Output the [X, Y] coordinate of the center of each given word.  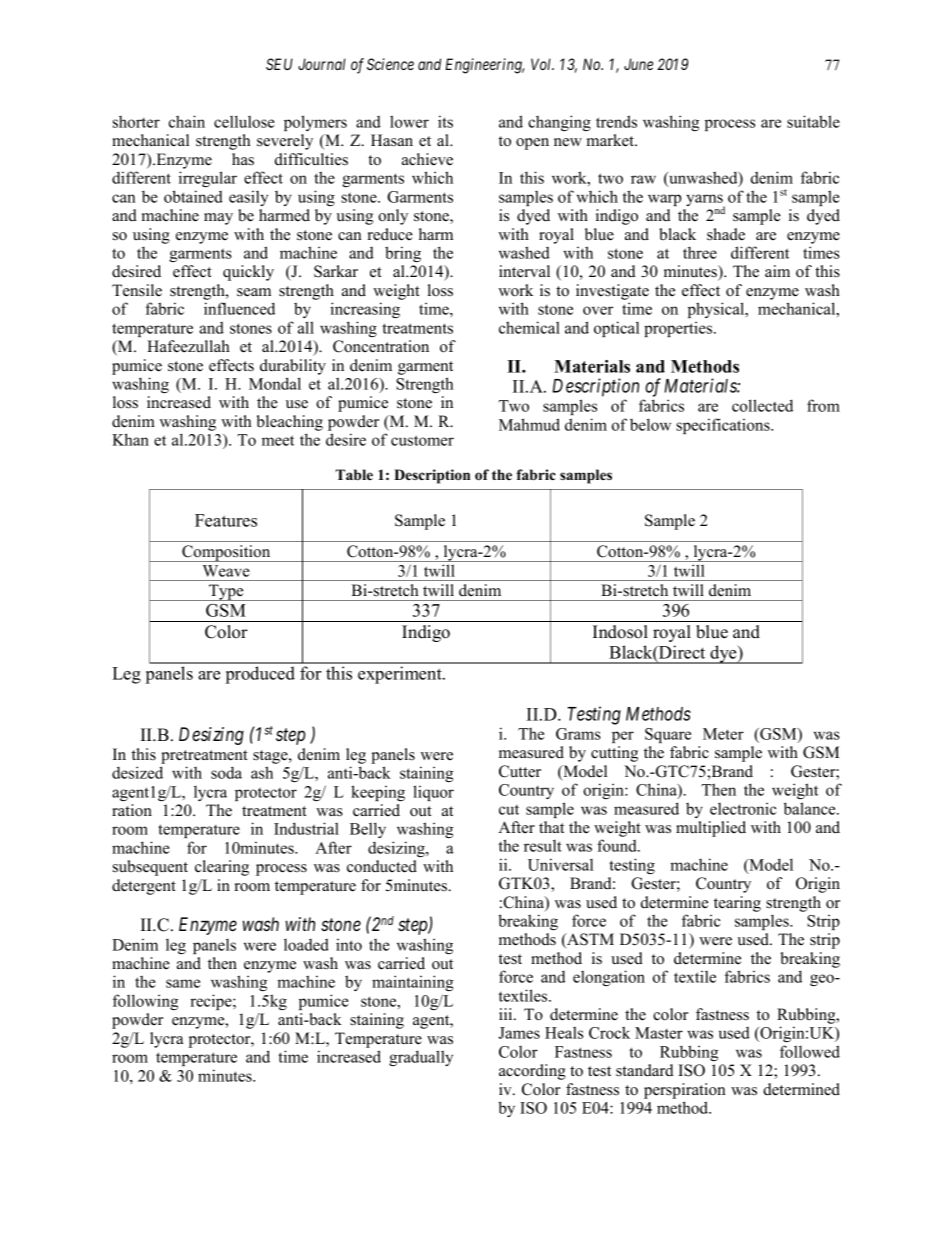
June [638, 64]
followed [810, 1051]
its [445, 121]
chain [187, 121]
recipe [212, 1002]
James [519, 1033]
